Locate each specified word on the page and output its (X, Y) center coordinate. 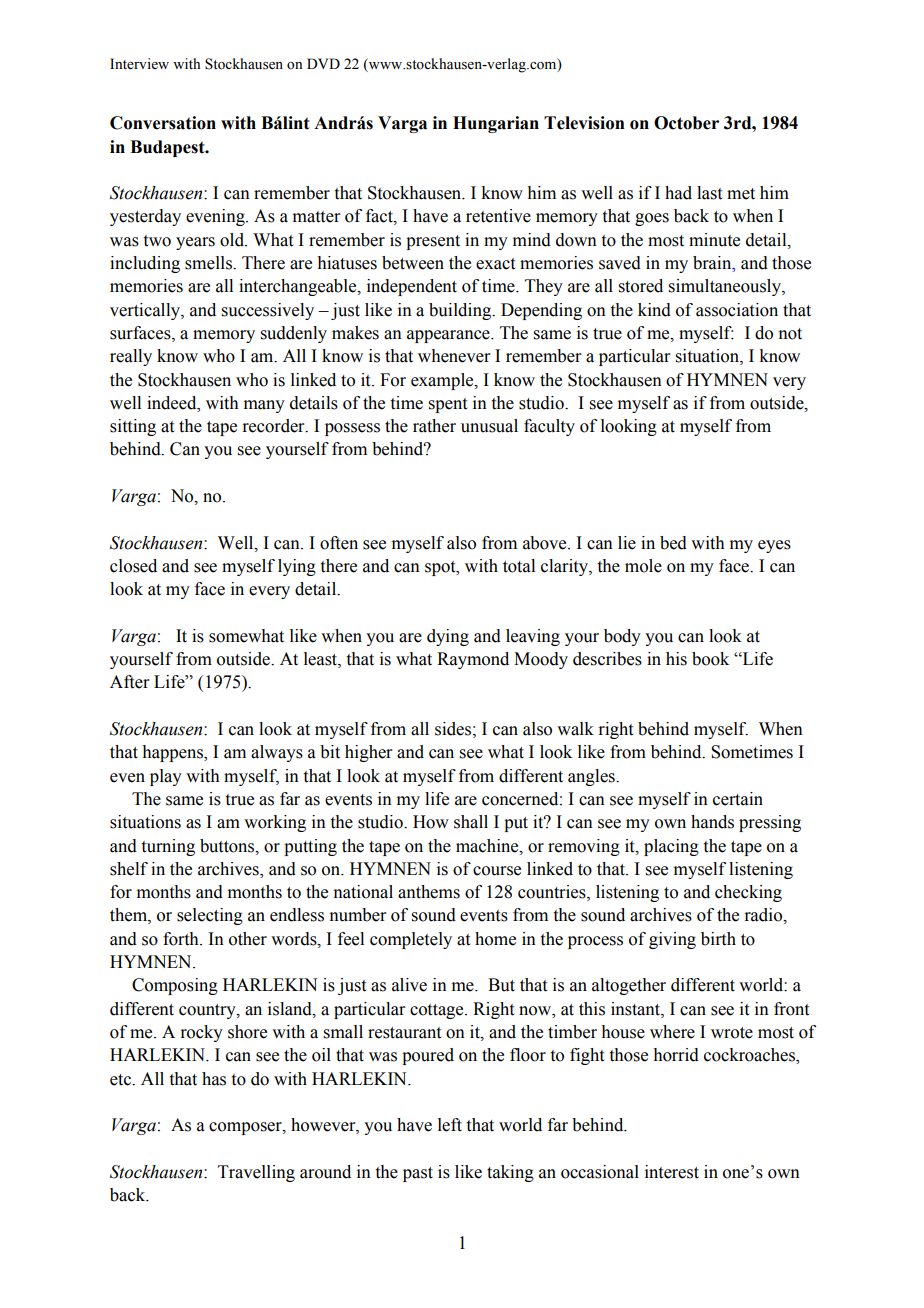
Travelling (256, 1173)
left (450, 1125)
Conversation (163, 123)
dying (448, 637)
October (686, 123)
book (710, 659)
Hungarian (496, 124)
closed (133, 566)
